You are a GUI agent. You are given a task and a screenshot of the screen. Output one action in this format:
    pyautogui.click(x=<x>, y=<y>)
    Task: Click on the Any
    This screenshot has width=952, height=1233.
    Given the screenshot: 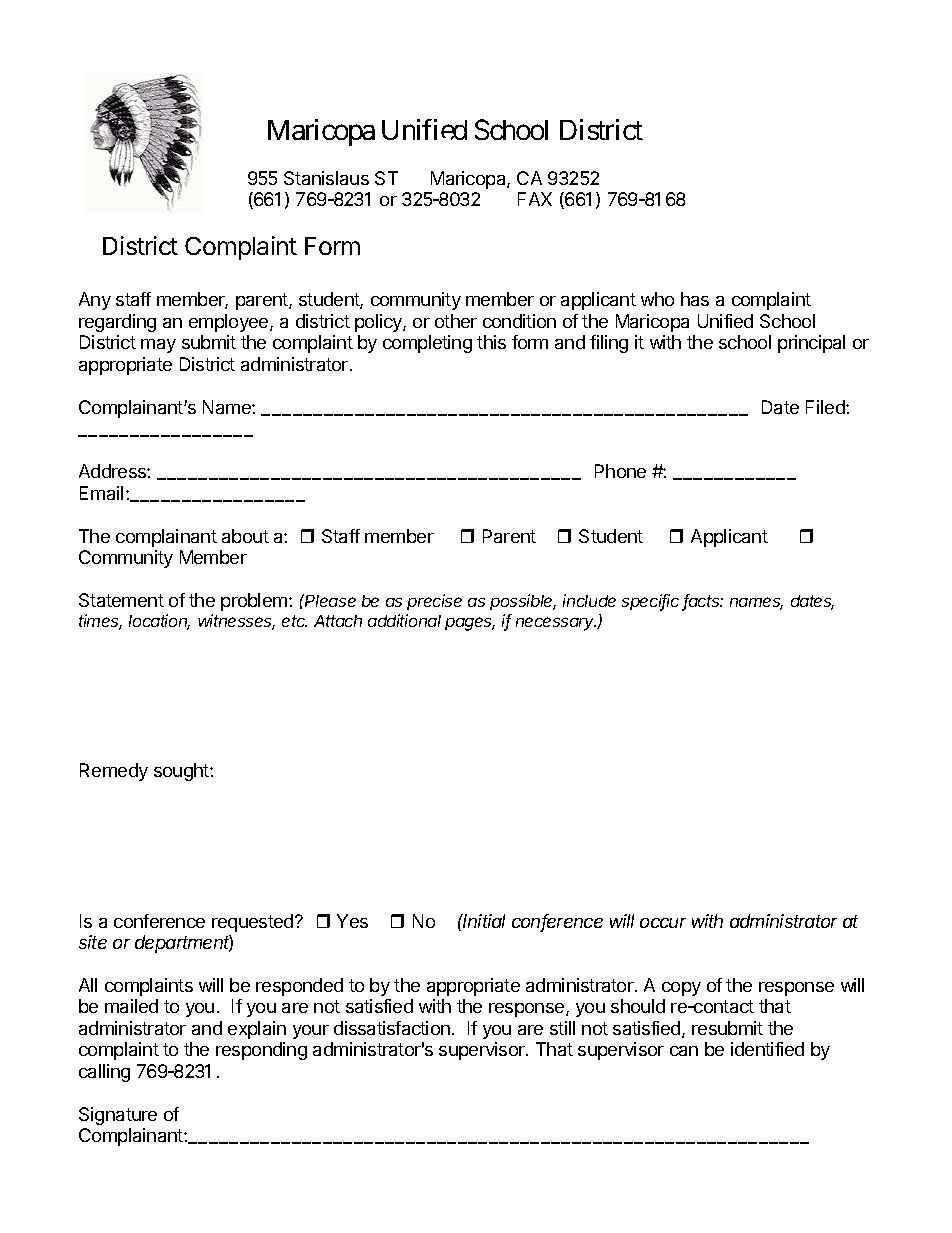 What is the action you would take?
    pyautogui.click(x=95, y=301)
